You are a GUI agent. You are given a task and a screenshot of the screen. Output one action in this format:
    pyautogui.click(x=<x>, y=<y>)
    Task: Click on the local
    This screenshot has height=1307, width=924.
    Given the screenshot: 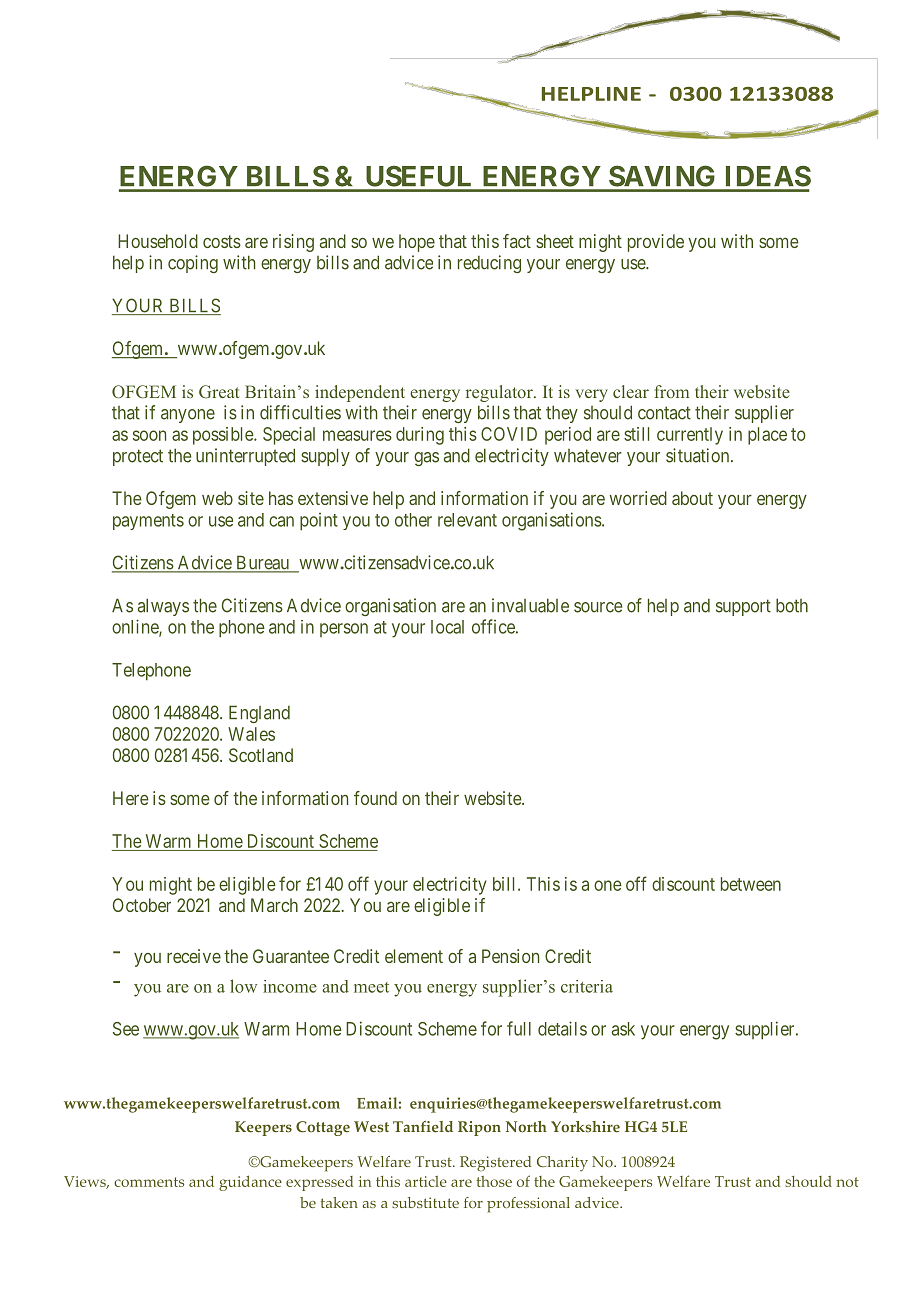 What is the action you would take?
    pyautogui.click(x=447, y=627)
